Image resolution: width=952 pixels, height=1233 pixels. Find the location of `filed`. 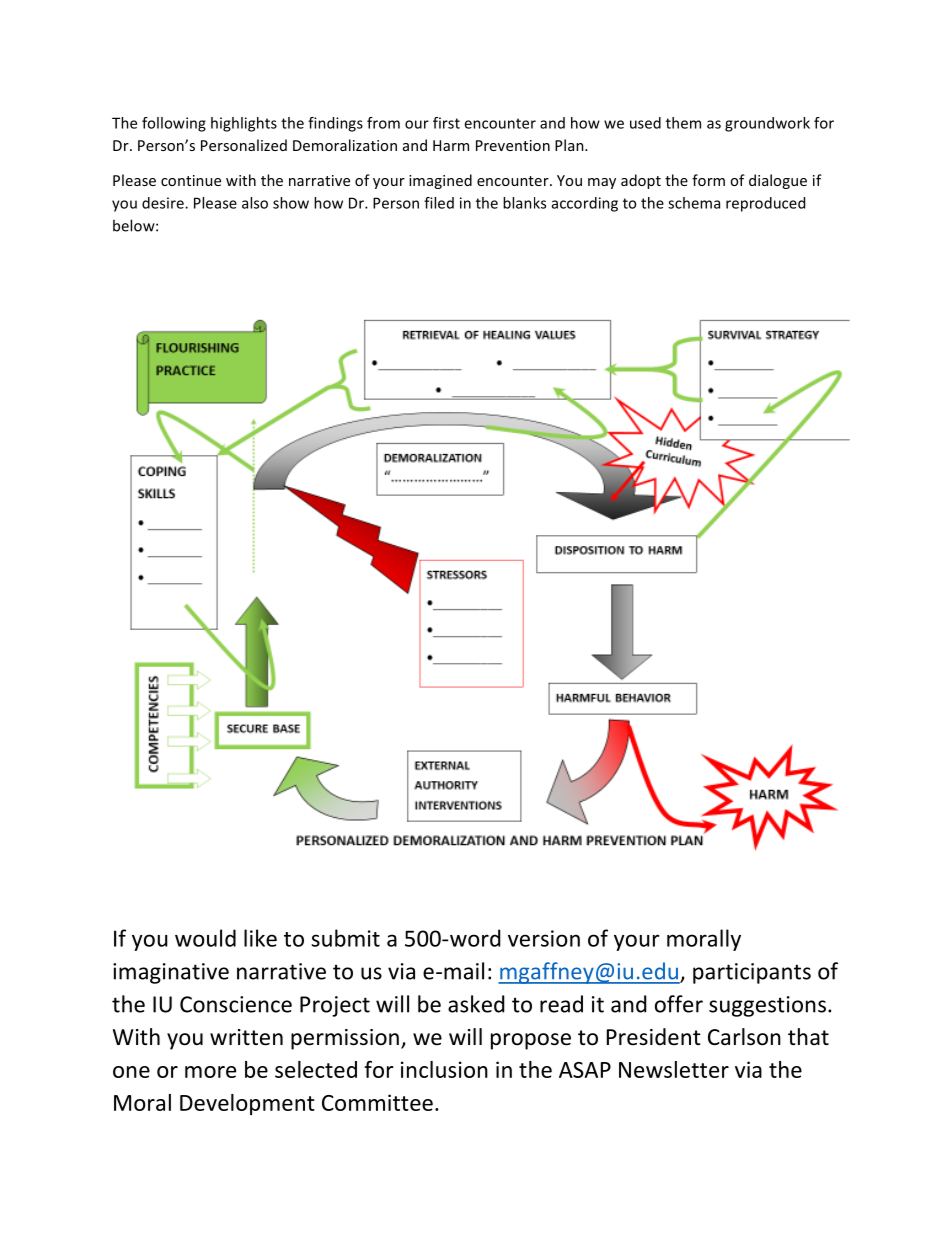

filed is located at coordinates (439, 203).
